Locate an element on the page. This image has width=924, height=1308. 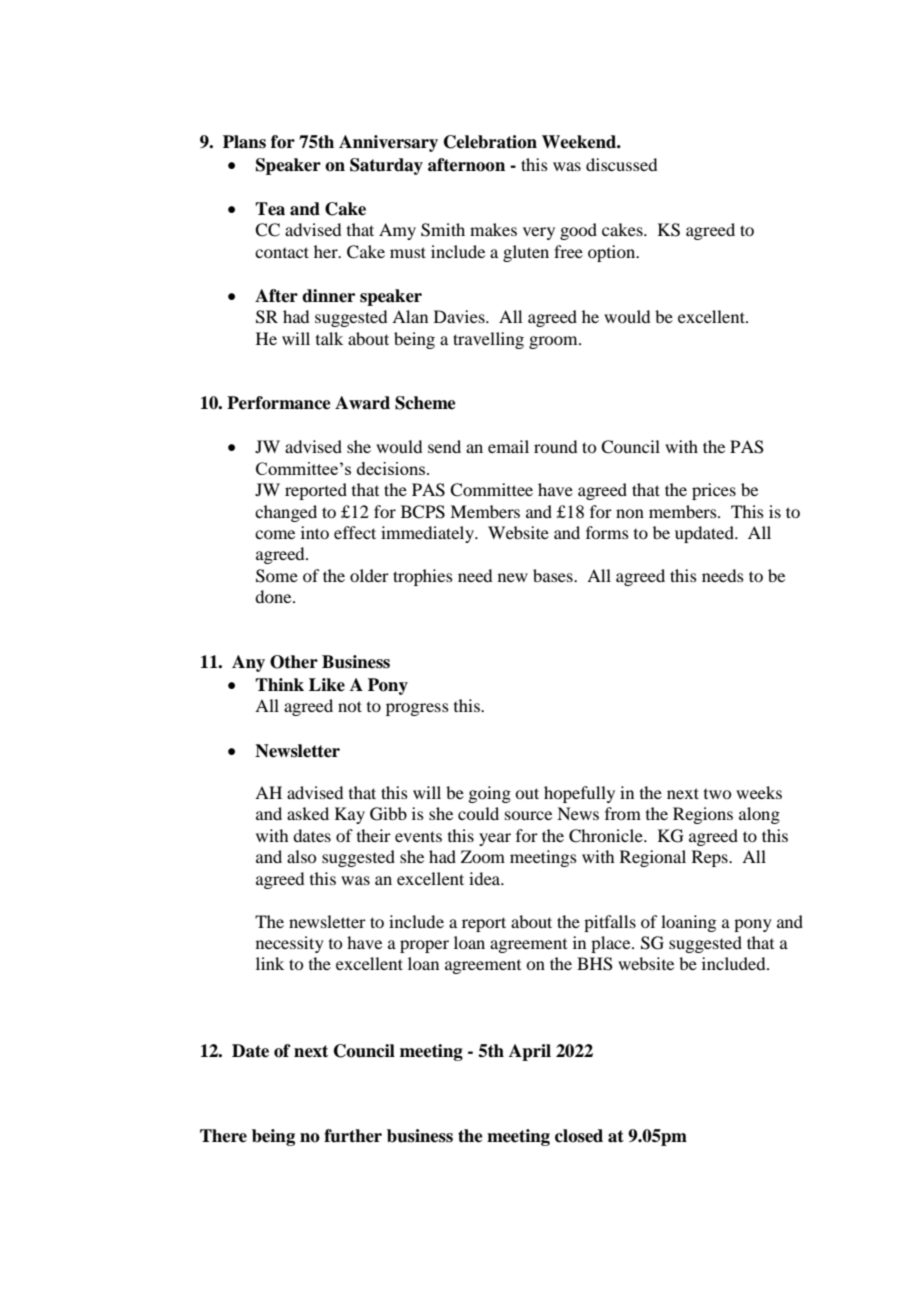
asked is located at coordinates (308, 813).
